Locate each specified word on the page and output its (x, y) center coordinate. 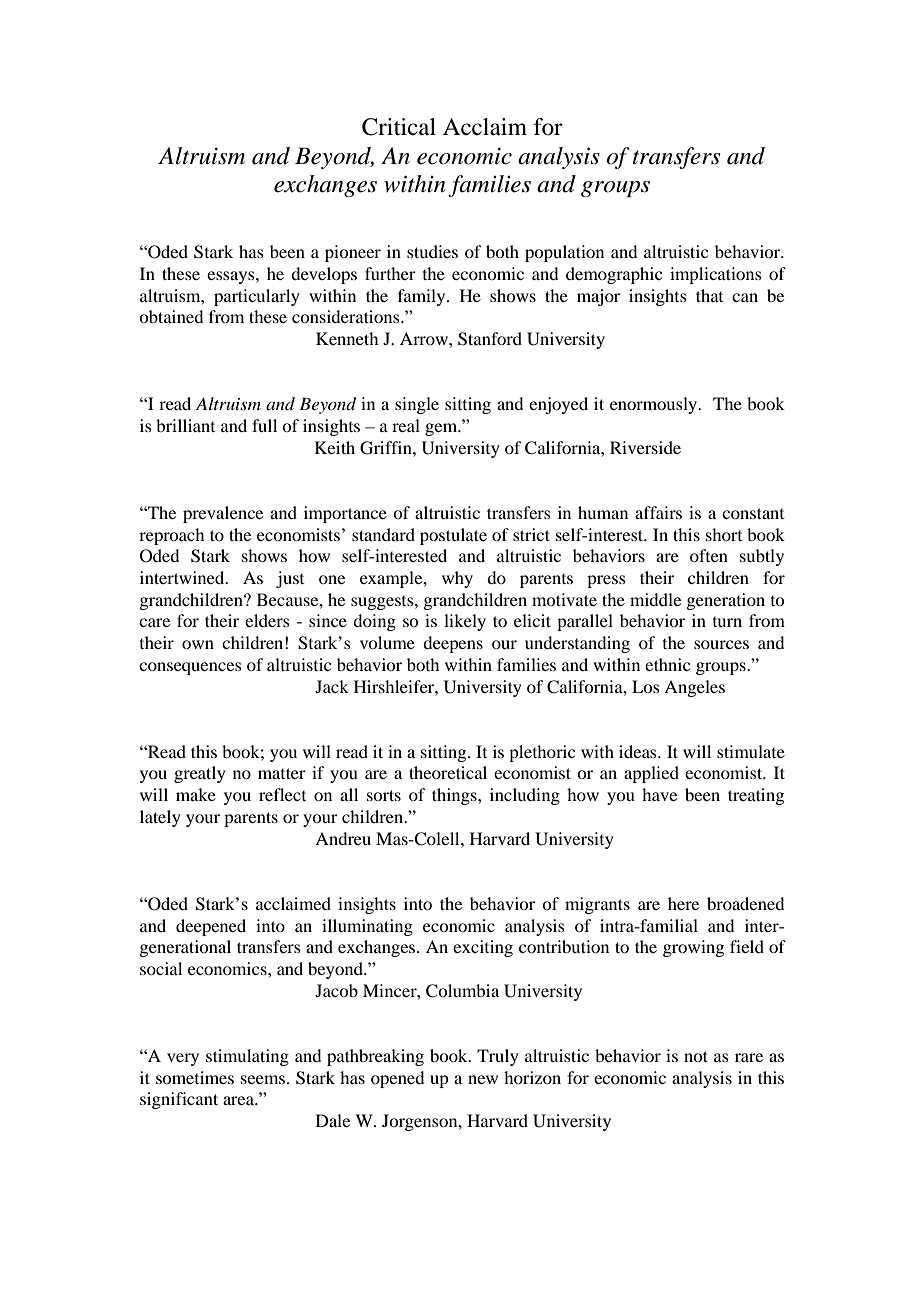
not (696, 1056)
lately (160, 818)
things (455, 796)
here (683, 903)
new (483, 1079)
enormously (655, 405)
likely (465, 622)
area (240, 1100)
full (264, 425)
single (417, 405)
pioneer (353, 253)
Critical (399, 127)
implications (716, 275)
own (198, 644)
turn (727, 622)
